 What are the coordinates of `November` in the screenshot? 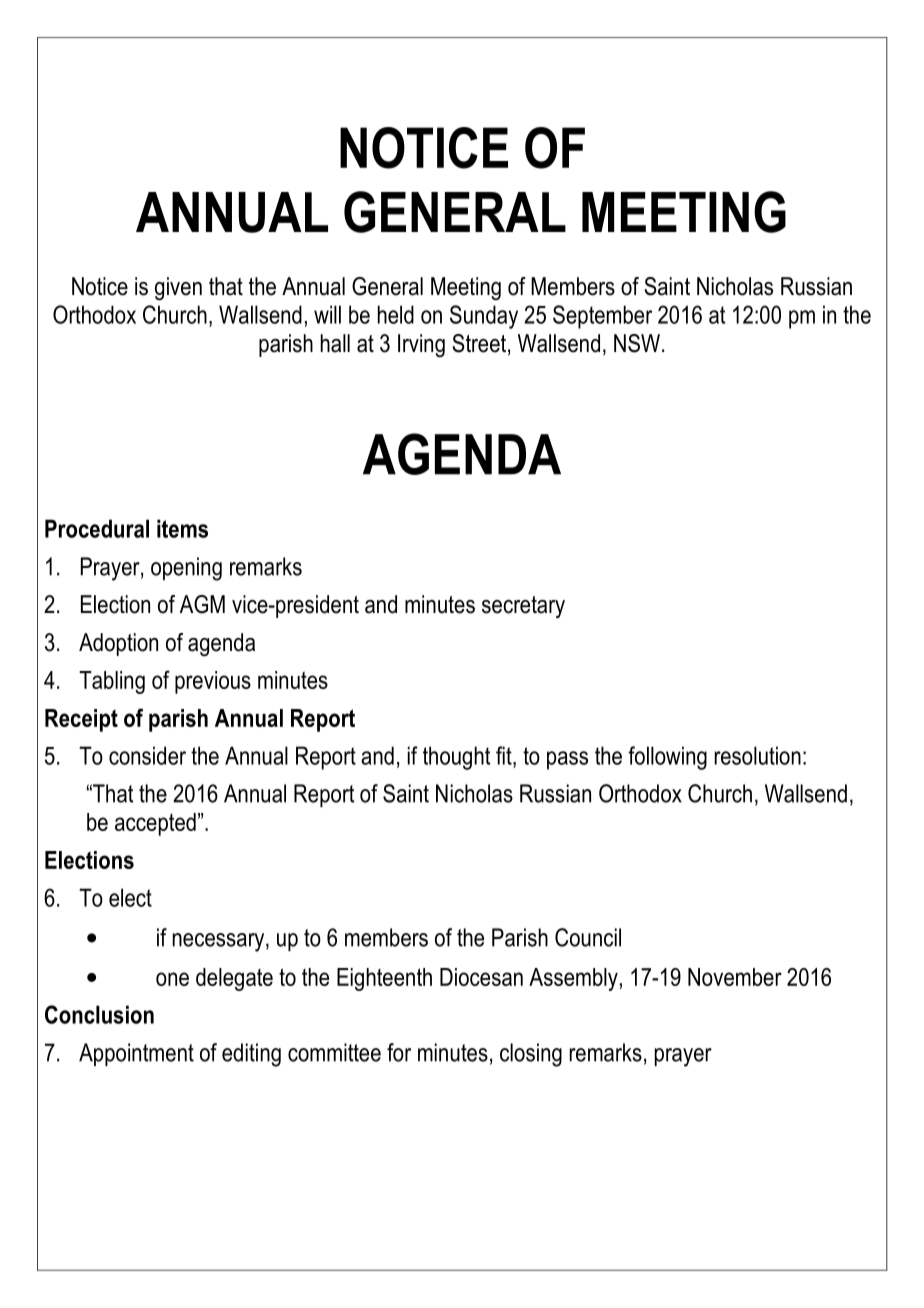 It's located at (735, 977).
